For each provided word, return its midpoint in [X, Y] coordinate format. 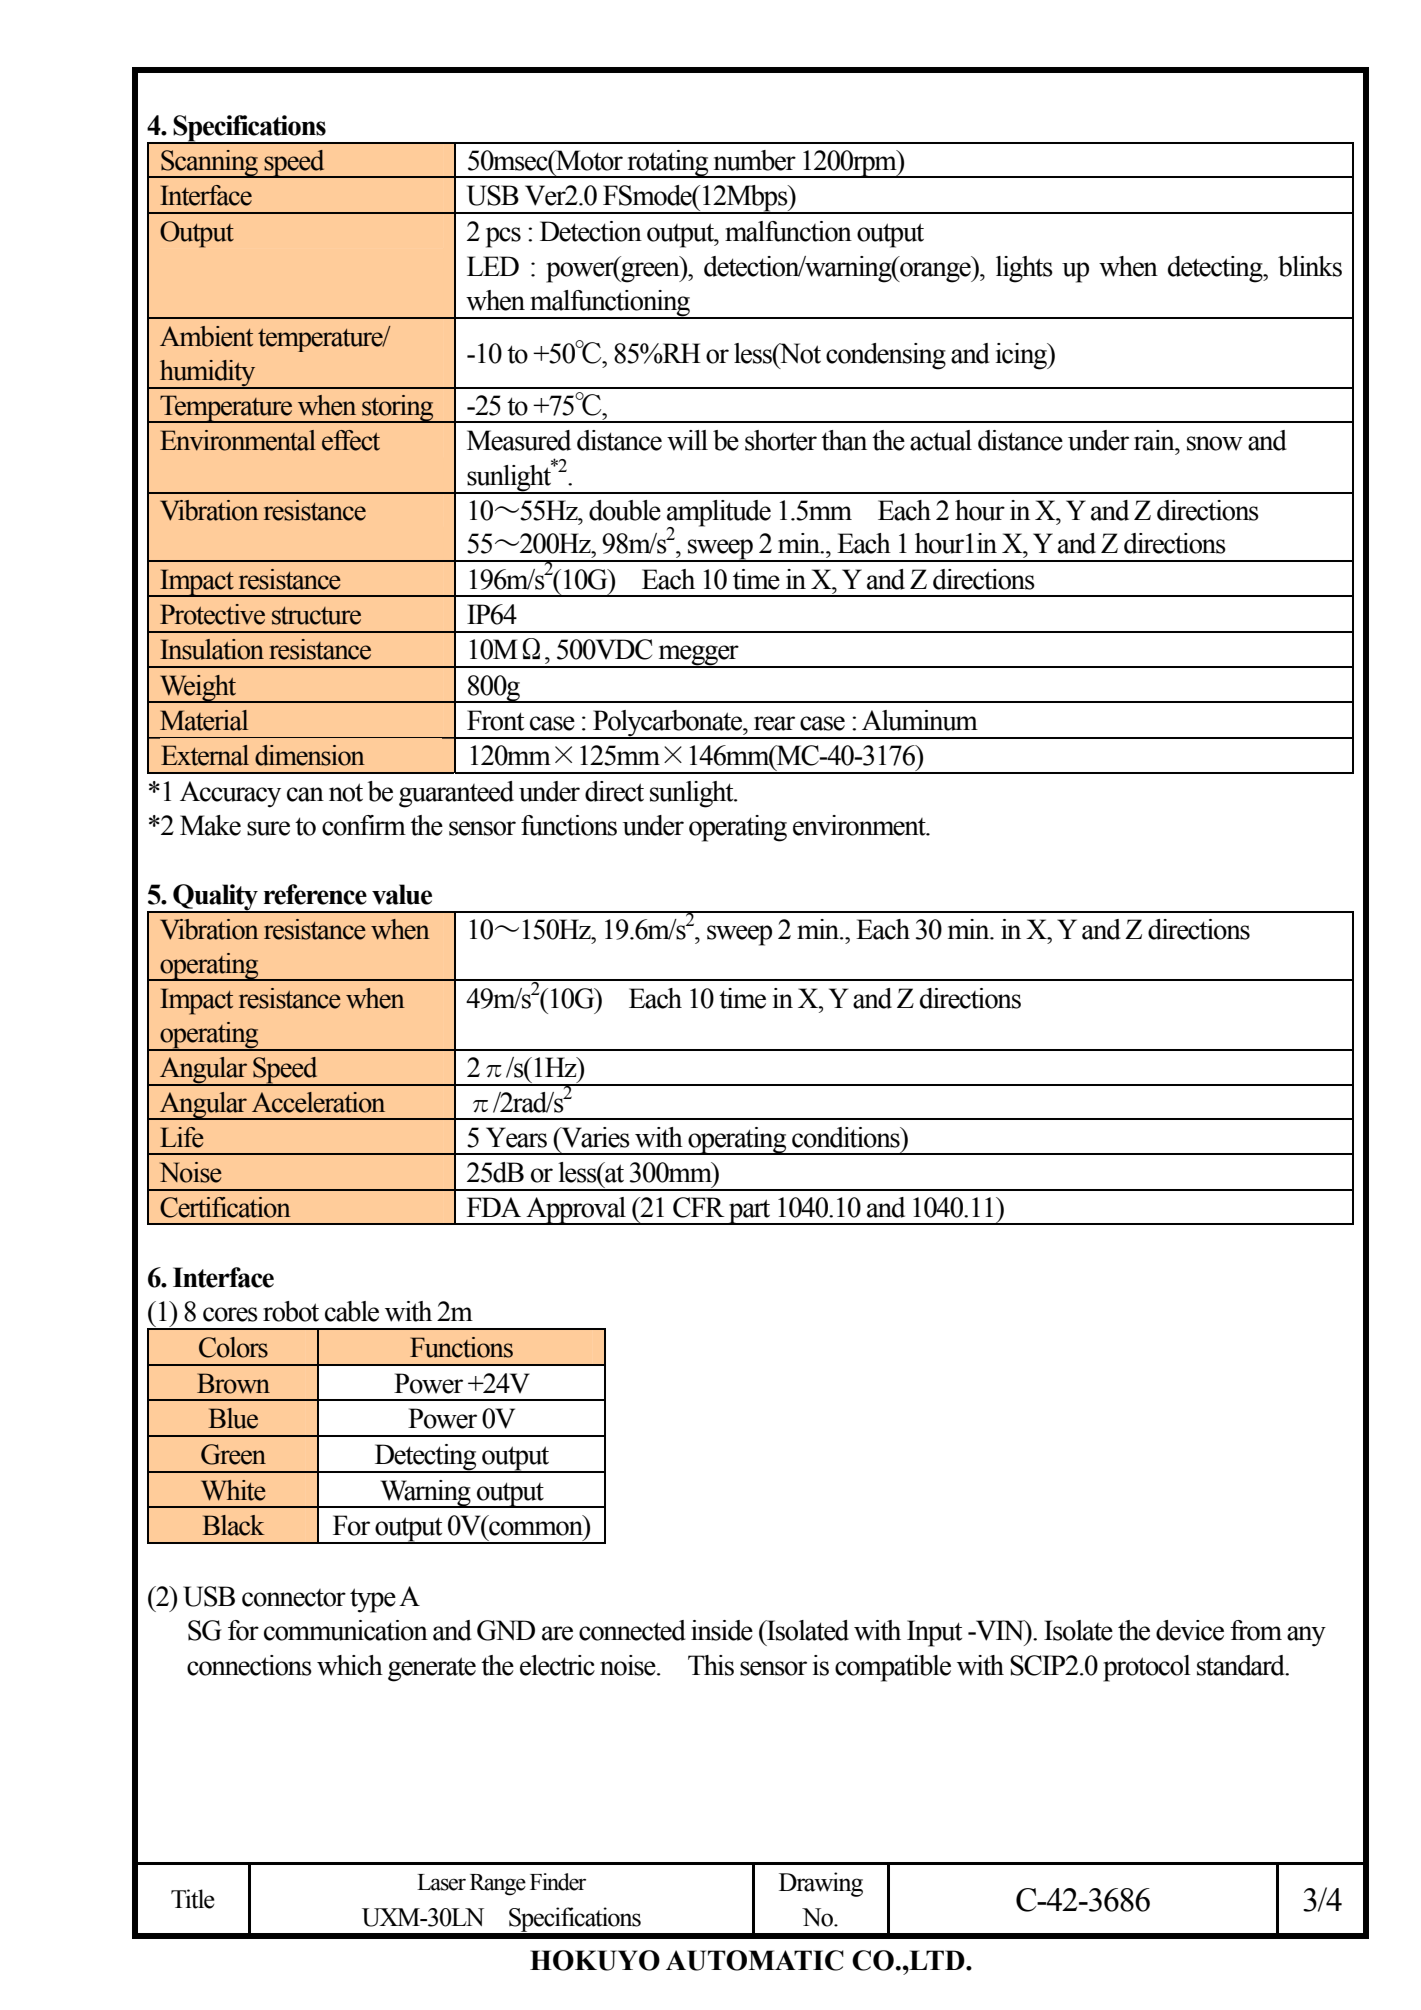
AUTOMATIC [755, 1960]
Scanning [210, 164]
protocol [1147, 1668]
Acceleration [318, 1102]
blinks [1310, 266]
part [750, 1212]
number [755, 160]
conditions [847, 1137]
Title [193, 1899]
